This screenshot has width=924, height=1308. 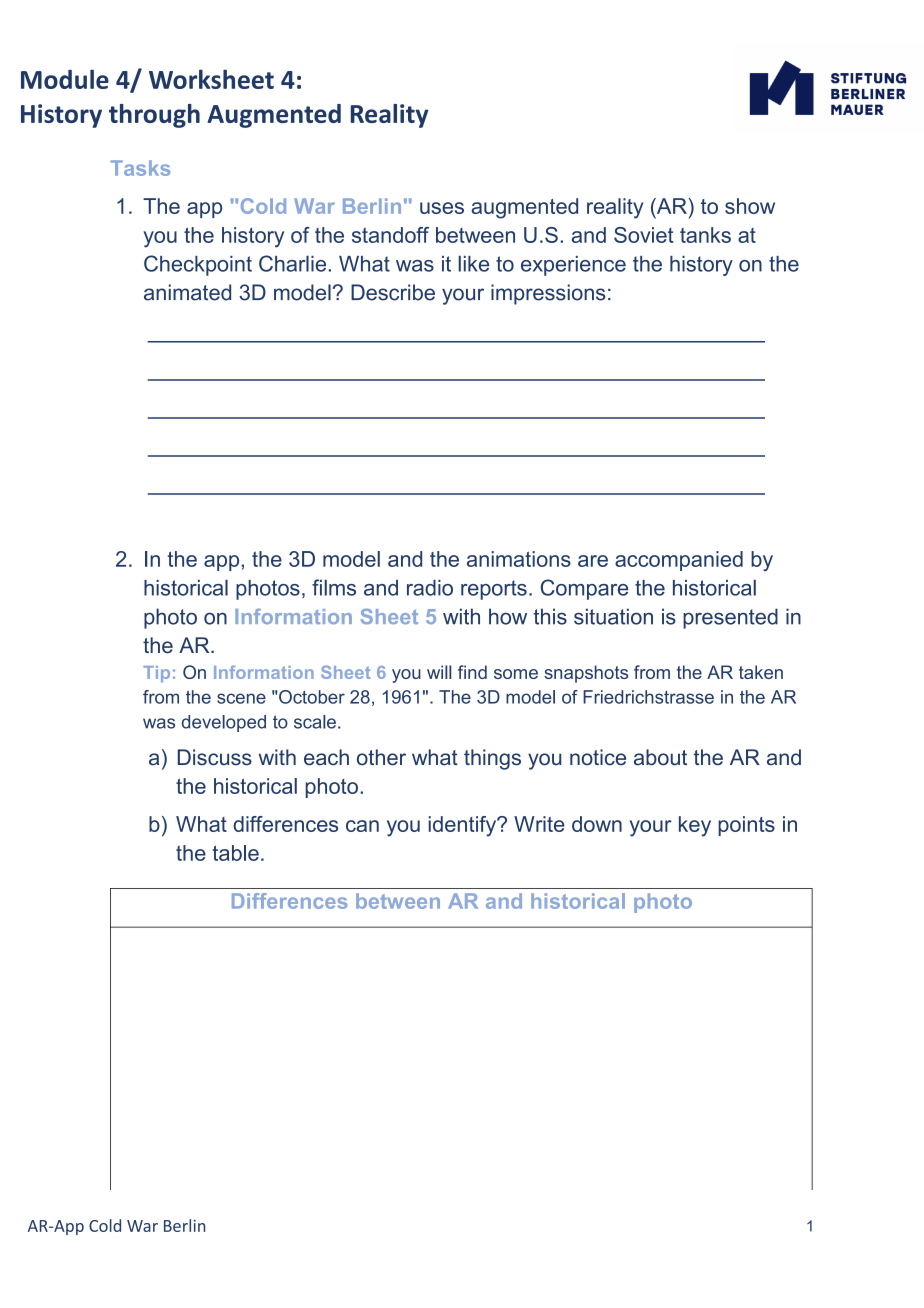 What do you see at coordinates (235, 853) in the screenshot?
I see `table` at bounding box center [235, 853].
